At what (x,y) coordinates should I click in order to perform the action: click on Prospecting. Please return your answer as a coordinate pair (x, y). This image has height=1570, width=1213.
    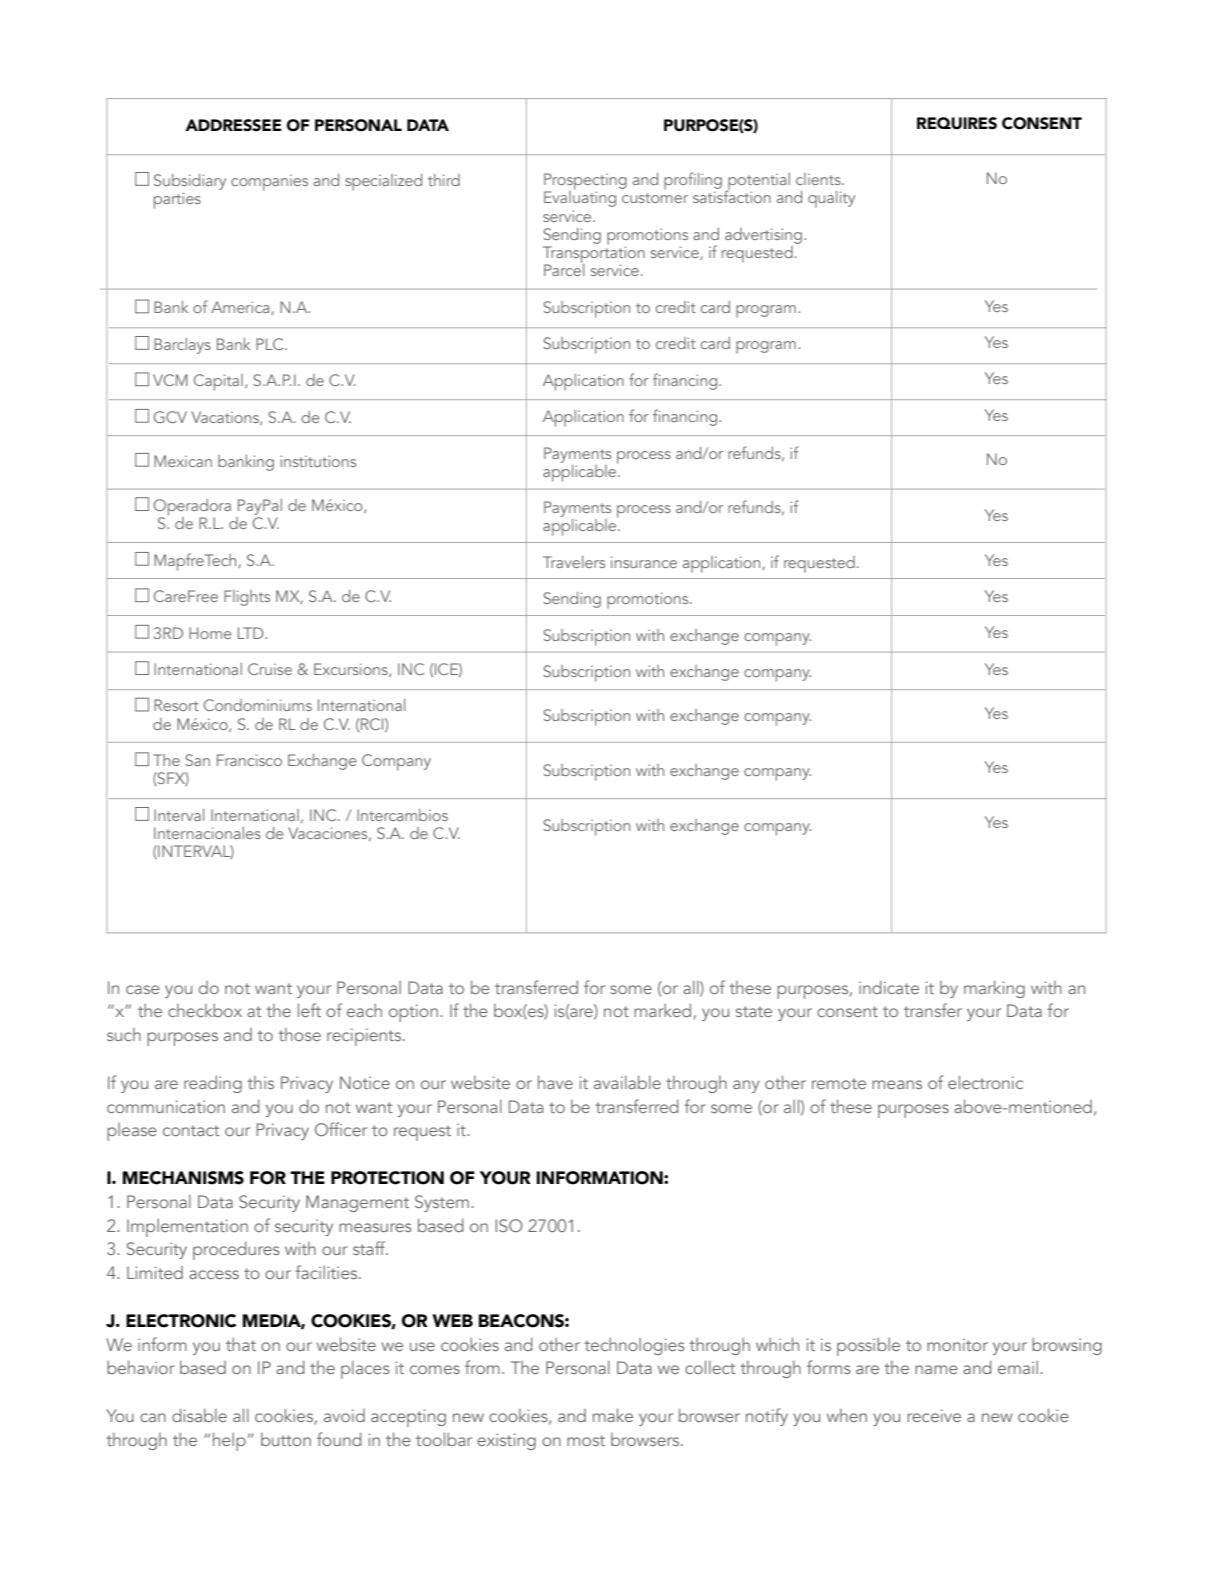
    Looking at the image, I should click on (585, 182).
